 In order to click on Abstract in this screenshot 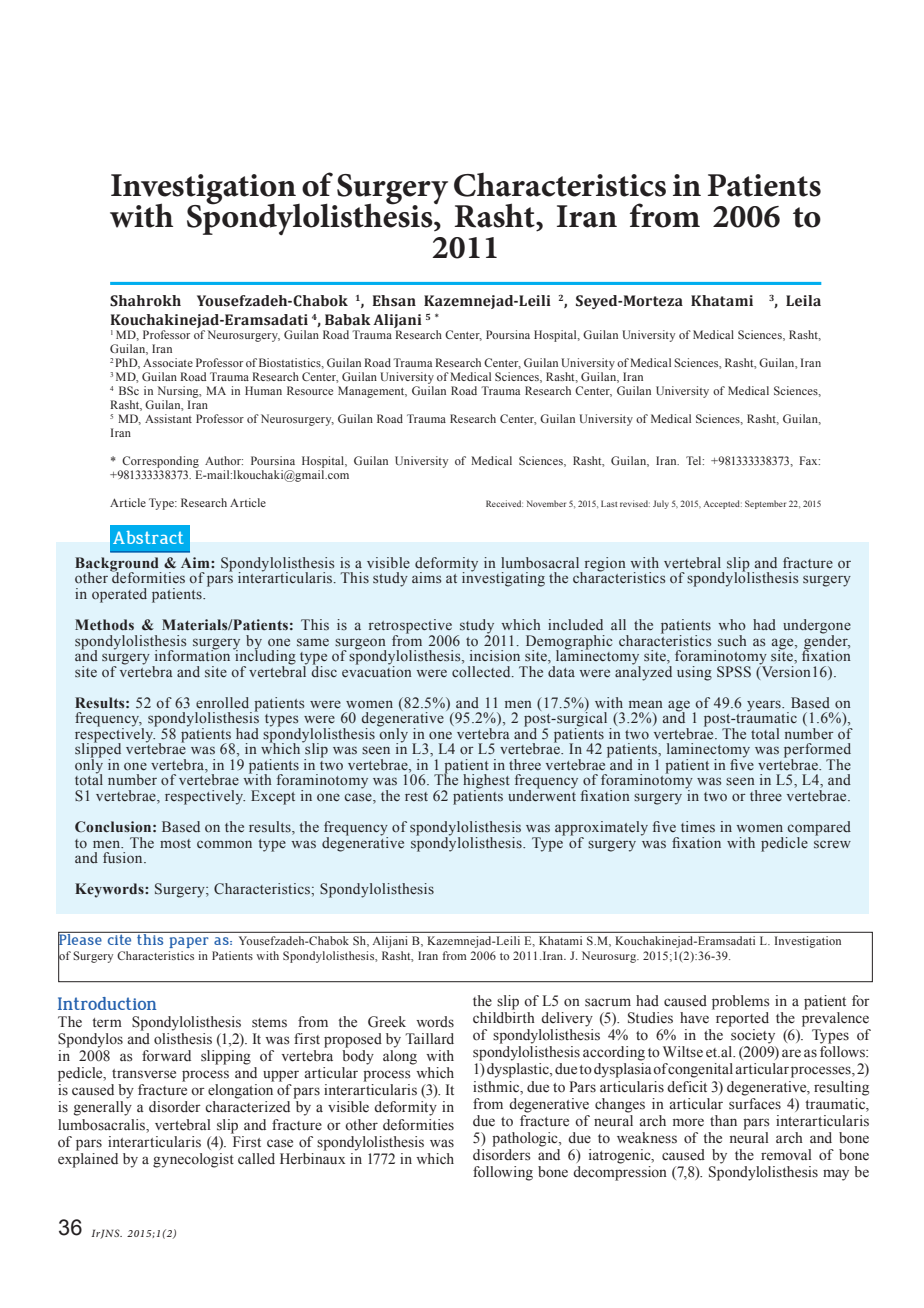, I will do `click(148, 537)`.
